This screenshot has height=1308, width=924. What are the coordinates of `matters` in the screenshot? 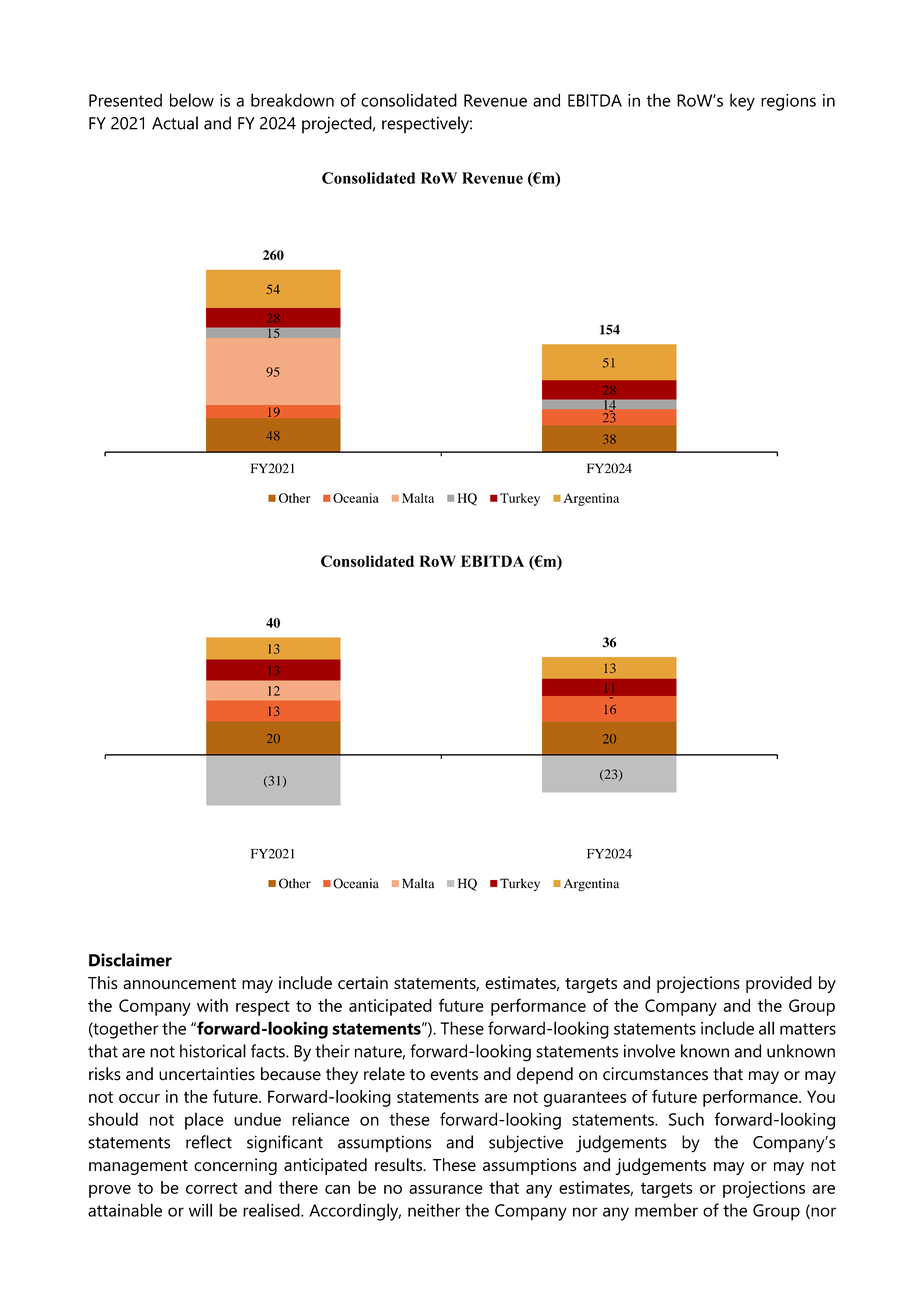 It's located at (808, 1029).
